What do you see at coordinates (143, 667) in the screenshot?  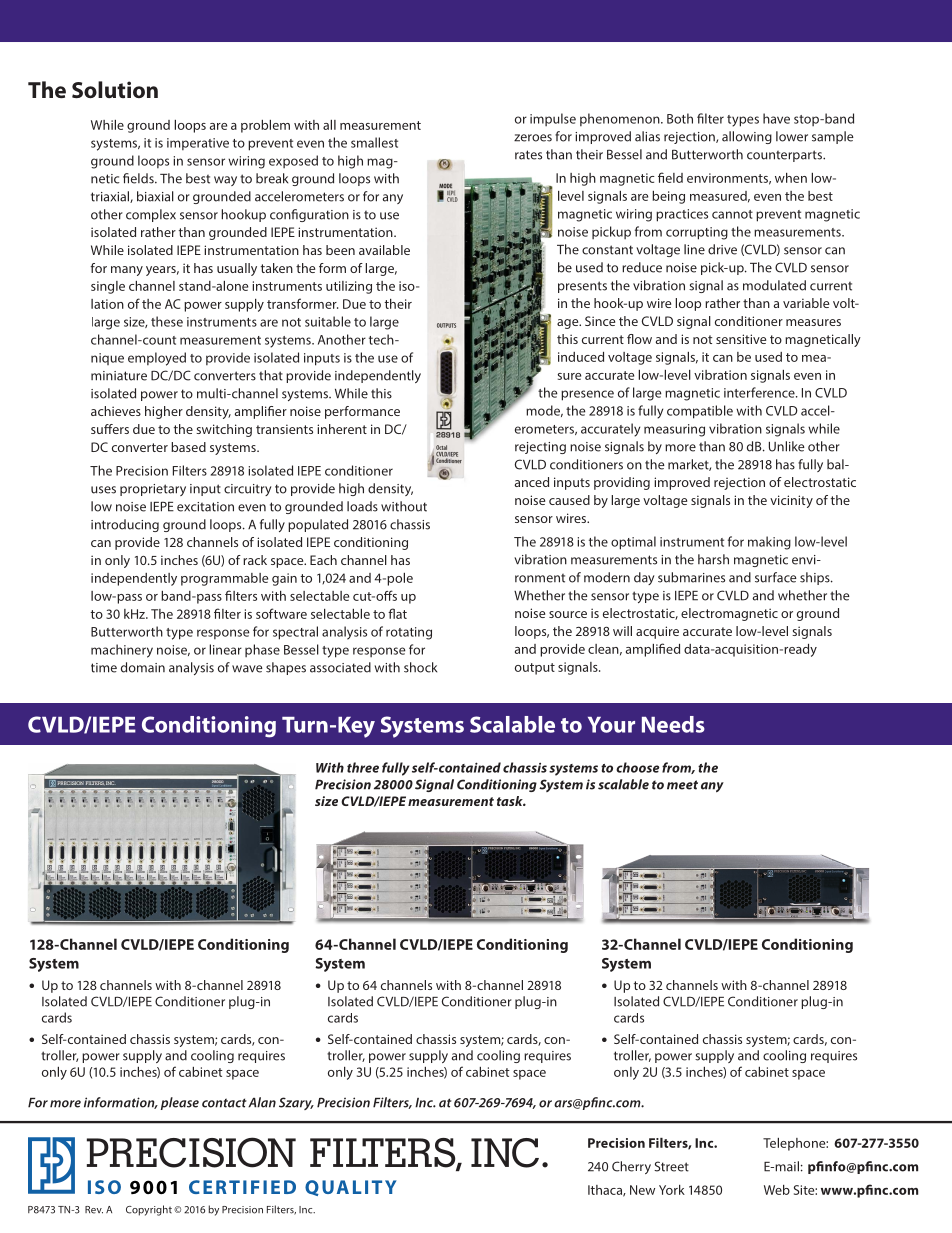 I see `domain` at bounding box center [143, 667].
